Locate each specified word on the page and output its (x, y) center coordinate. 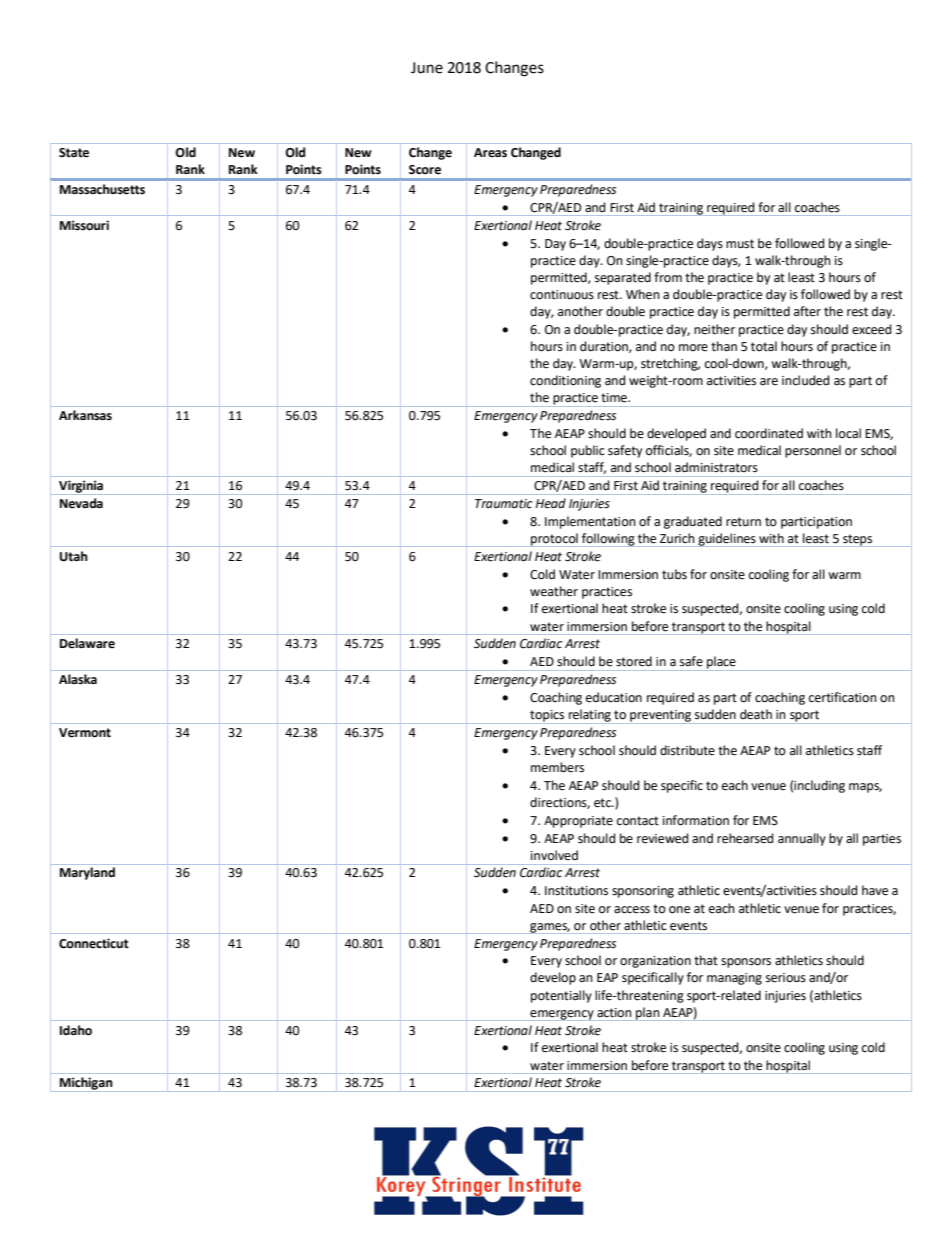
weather (554, 591)
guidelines (727, 540)
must (740, 244)
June (427, 68)
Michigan (86, 1084)
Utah (74, 556)
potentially (561, 996)
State (74, 153)
